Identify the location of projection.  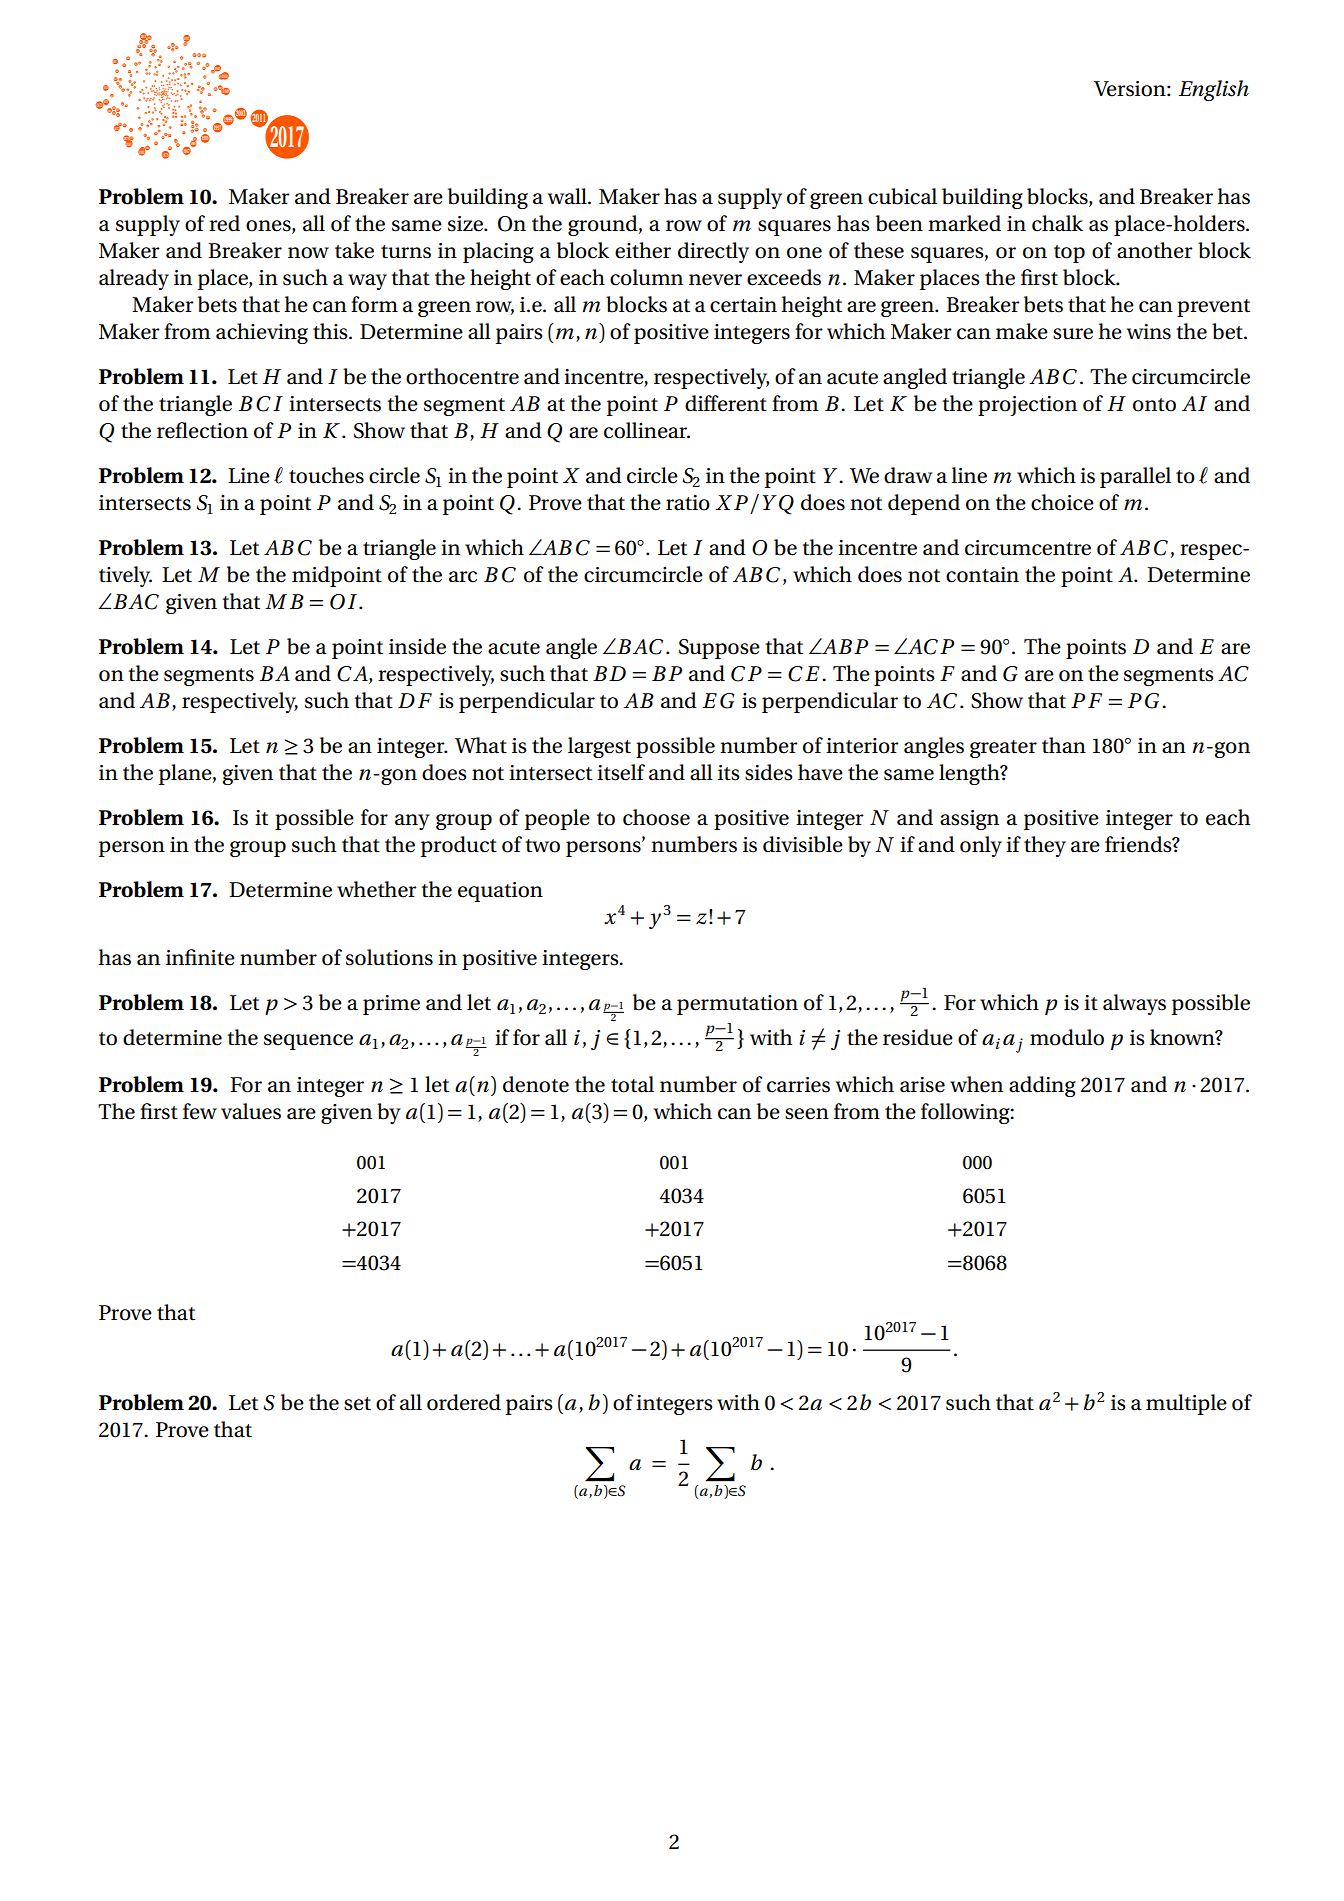
(1027, 406).
